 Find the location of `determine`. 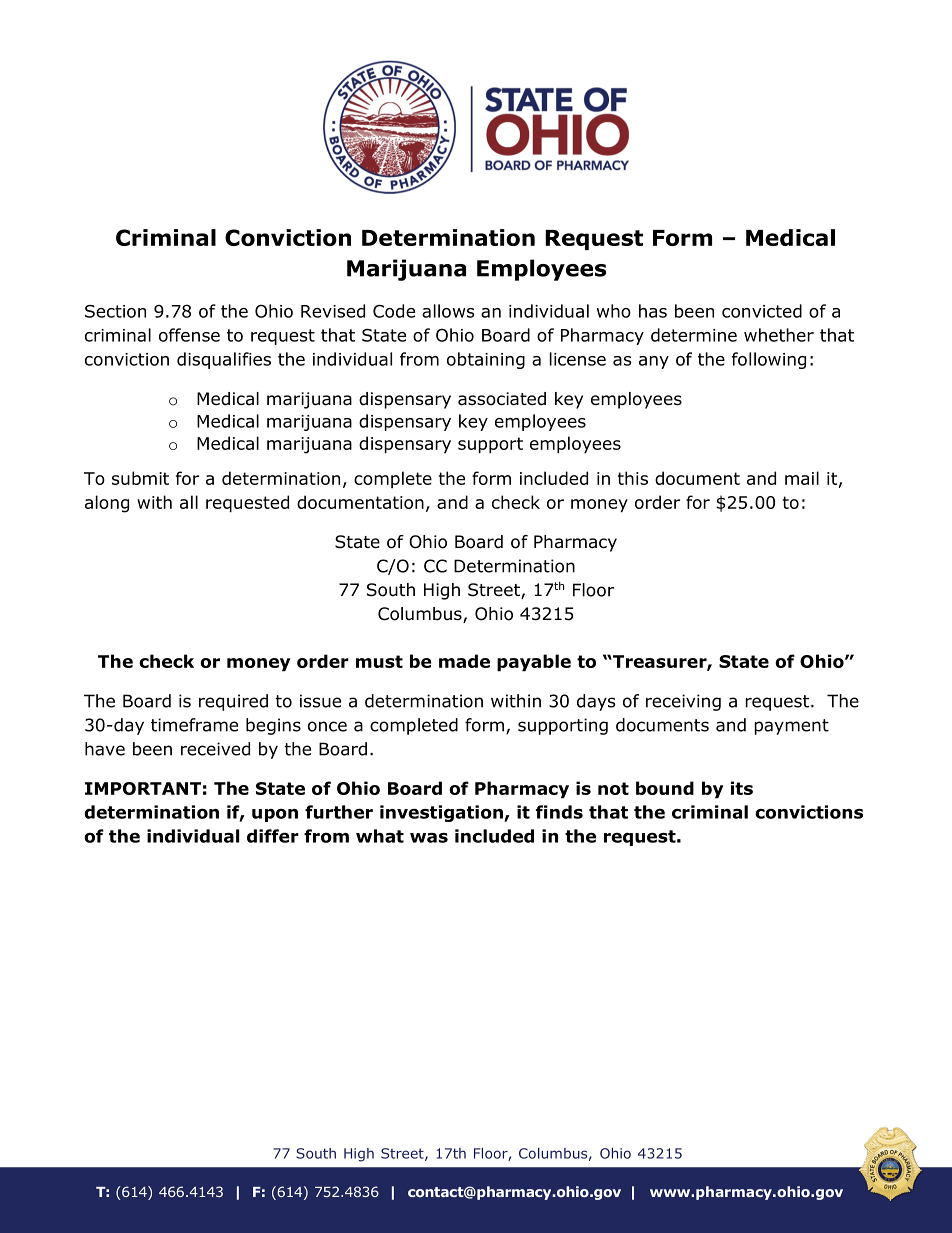

determine is located at coordinates (694, 335).
